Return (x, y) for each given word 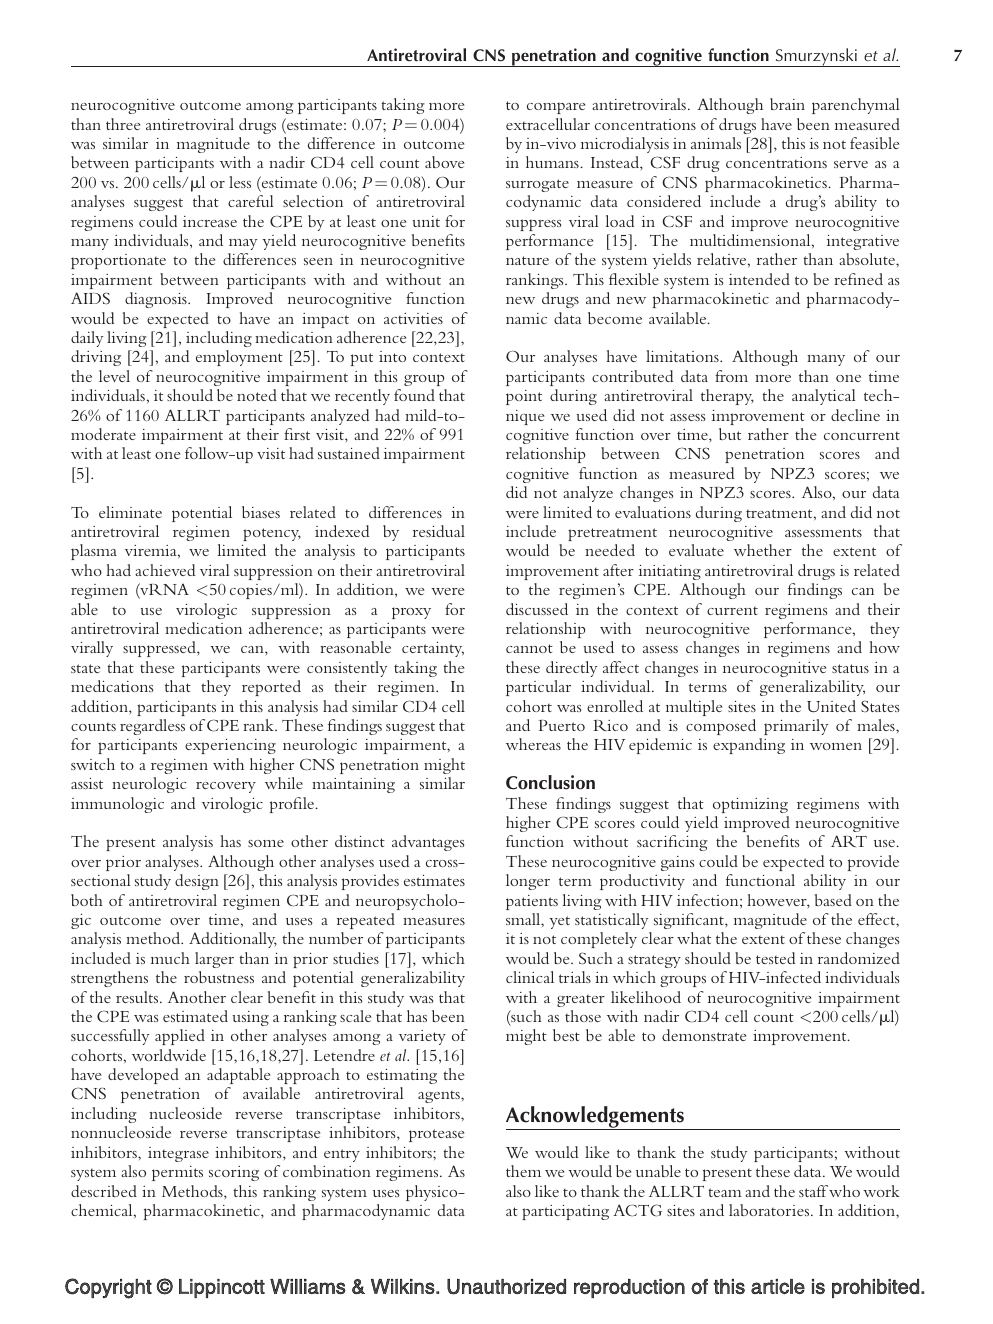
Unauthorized (506, 1287)
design (197, 882)
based (833, 900)
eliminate (130, 512)
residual (439, 531)
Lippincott (222, 1288)
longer (528, 882)
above (444, 162)
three (123, 124)
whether (763, 550)
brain (787, 104)
